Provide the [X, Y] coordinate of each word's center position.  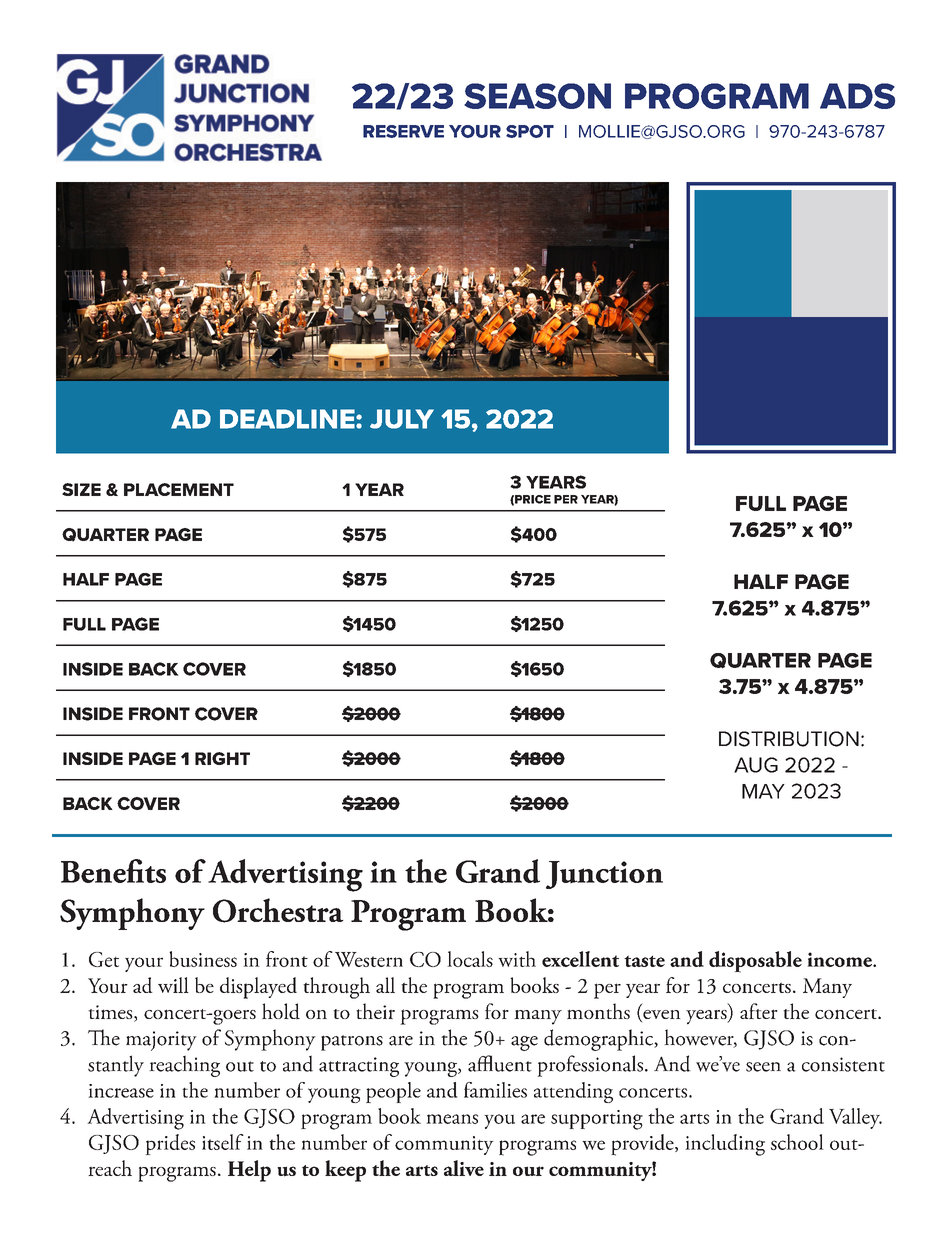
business [203, 959]
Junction [604, 875]
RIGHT [222, 758]
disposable [755, 962]
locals [470, 959]
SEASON [537, 96]
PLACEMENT [179, 489]
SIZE [81, 489]
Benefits [113, 871]
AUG [756, 765]
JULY [402, 419]
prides [170, 1144]
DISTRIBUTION [789, 739]
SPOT [530, 131]
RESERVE [403, 131]
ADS [857, 96]
